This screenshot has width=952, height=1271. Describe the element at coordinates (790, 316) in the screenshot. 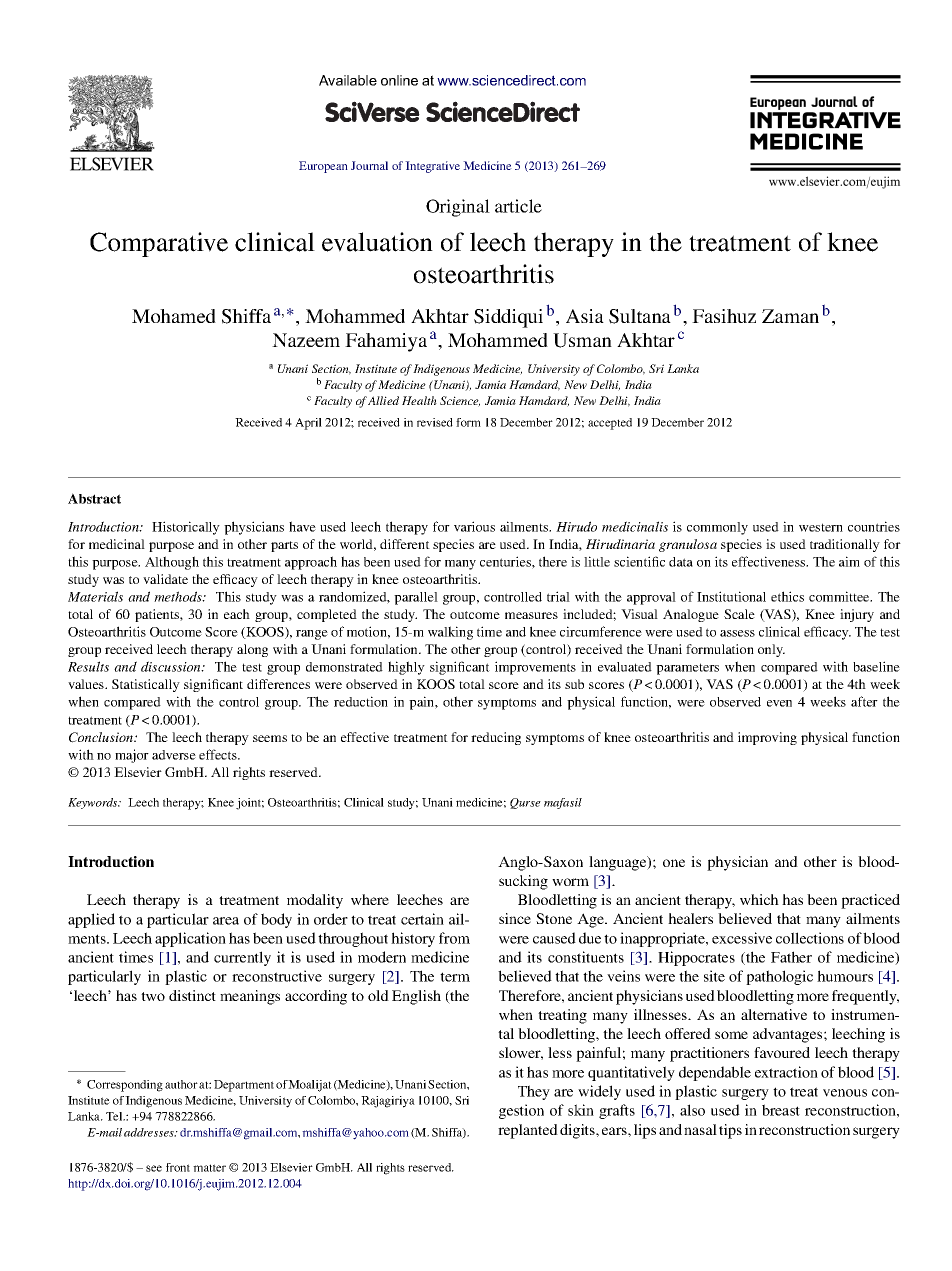

I see `Zaman` at that location.
